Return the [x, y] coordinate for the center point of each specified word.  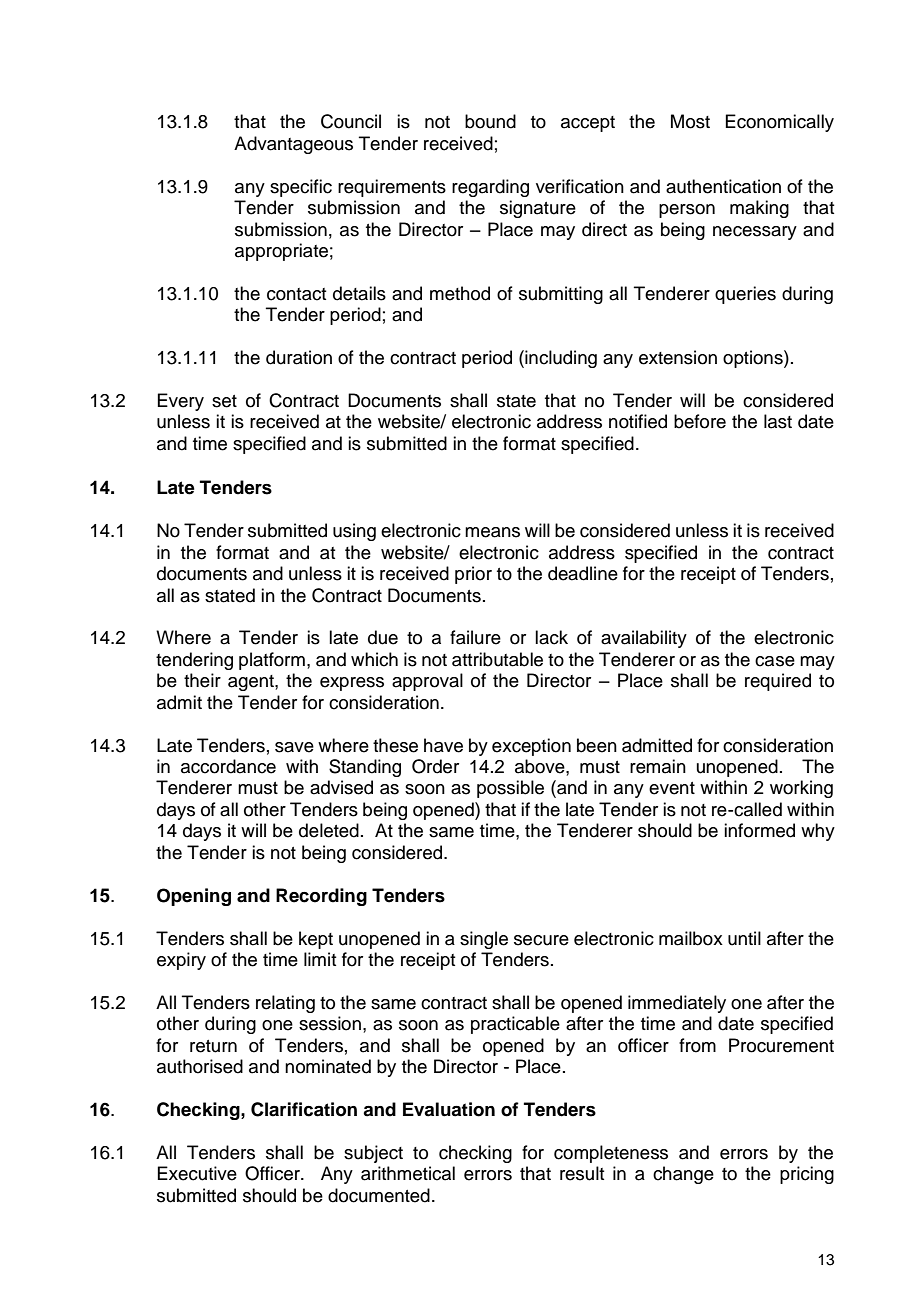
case [775, 661]
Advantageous [293, 145]
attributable [497, 659]
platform [272, 661]
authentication [723, 186]
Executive [197, 1173]
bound [490, 121]
